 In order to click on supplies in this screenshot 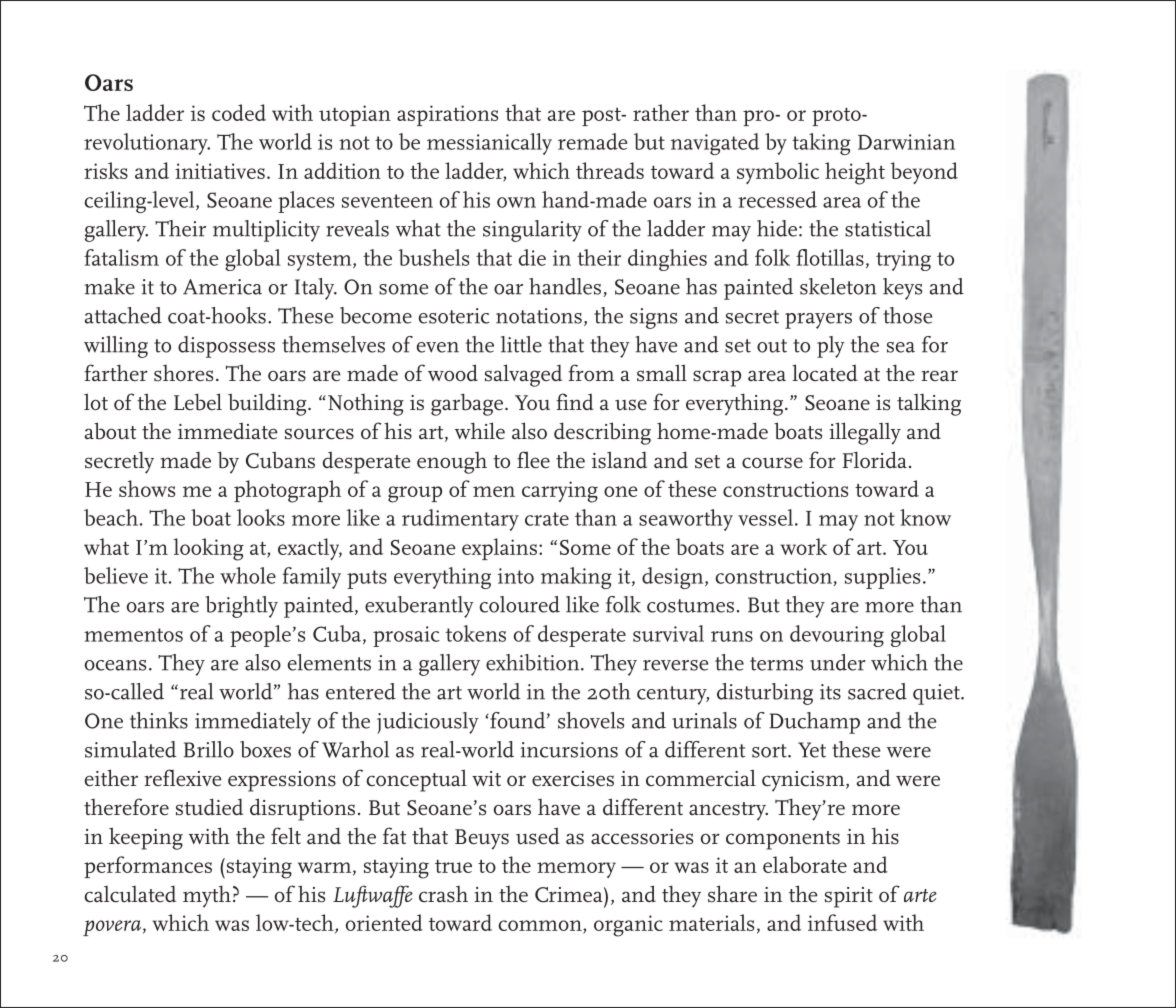, I will do `click(882, 578)`.
